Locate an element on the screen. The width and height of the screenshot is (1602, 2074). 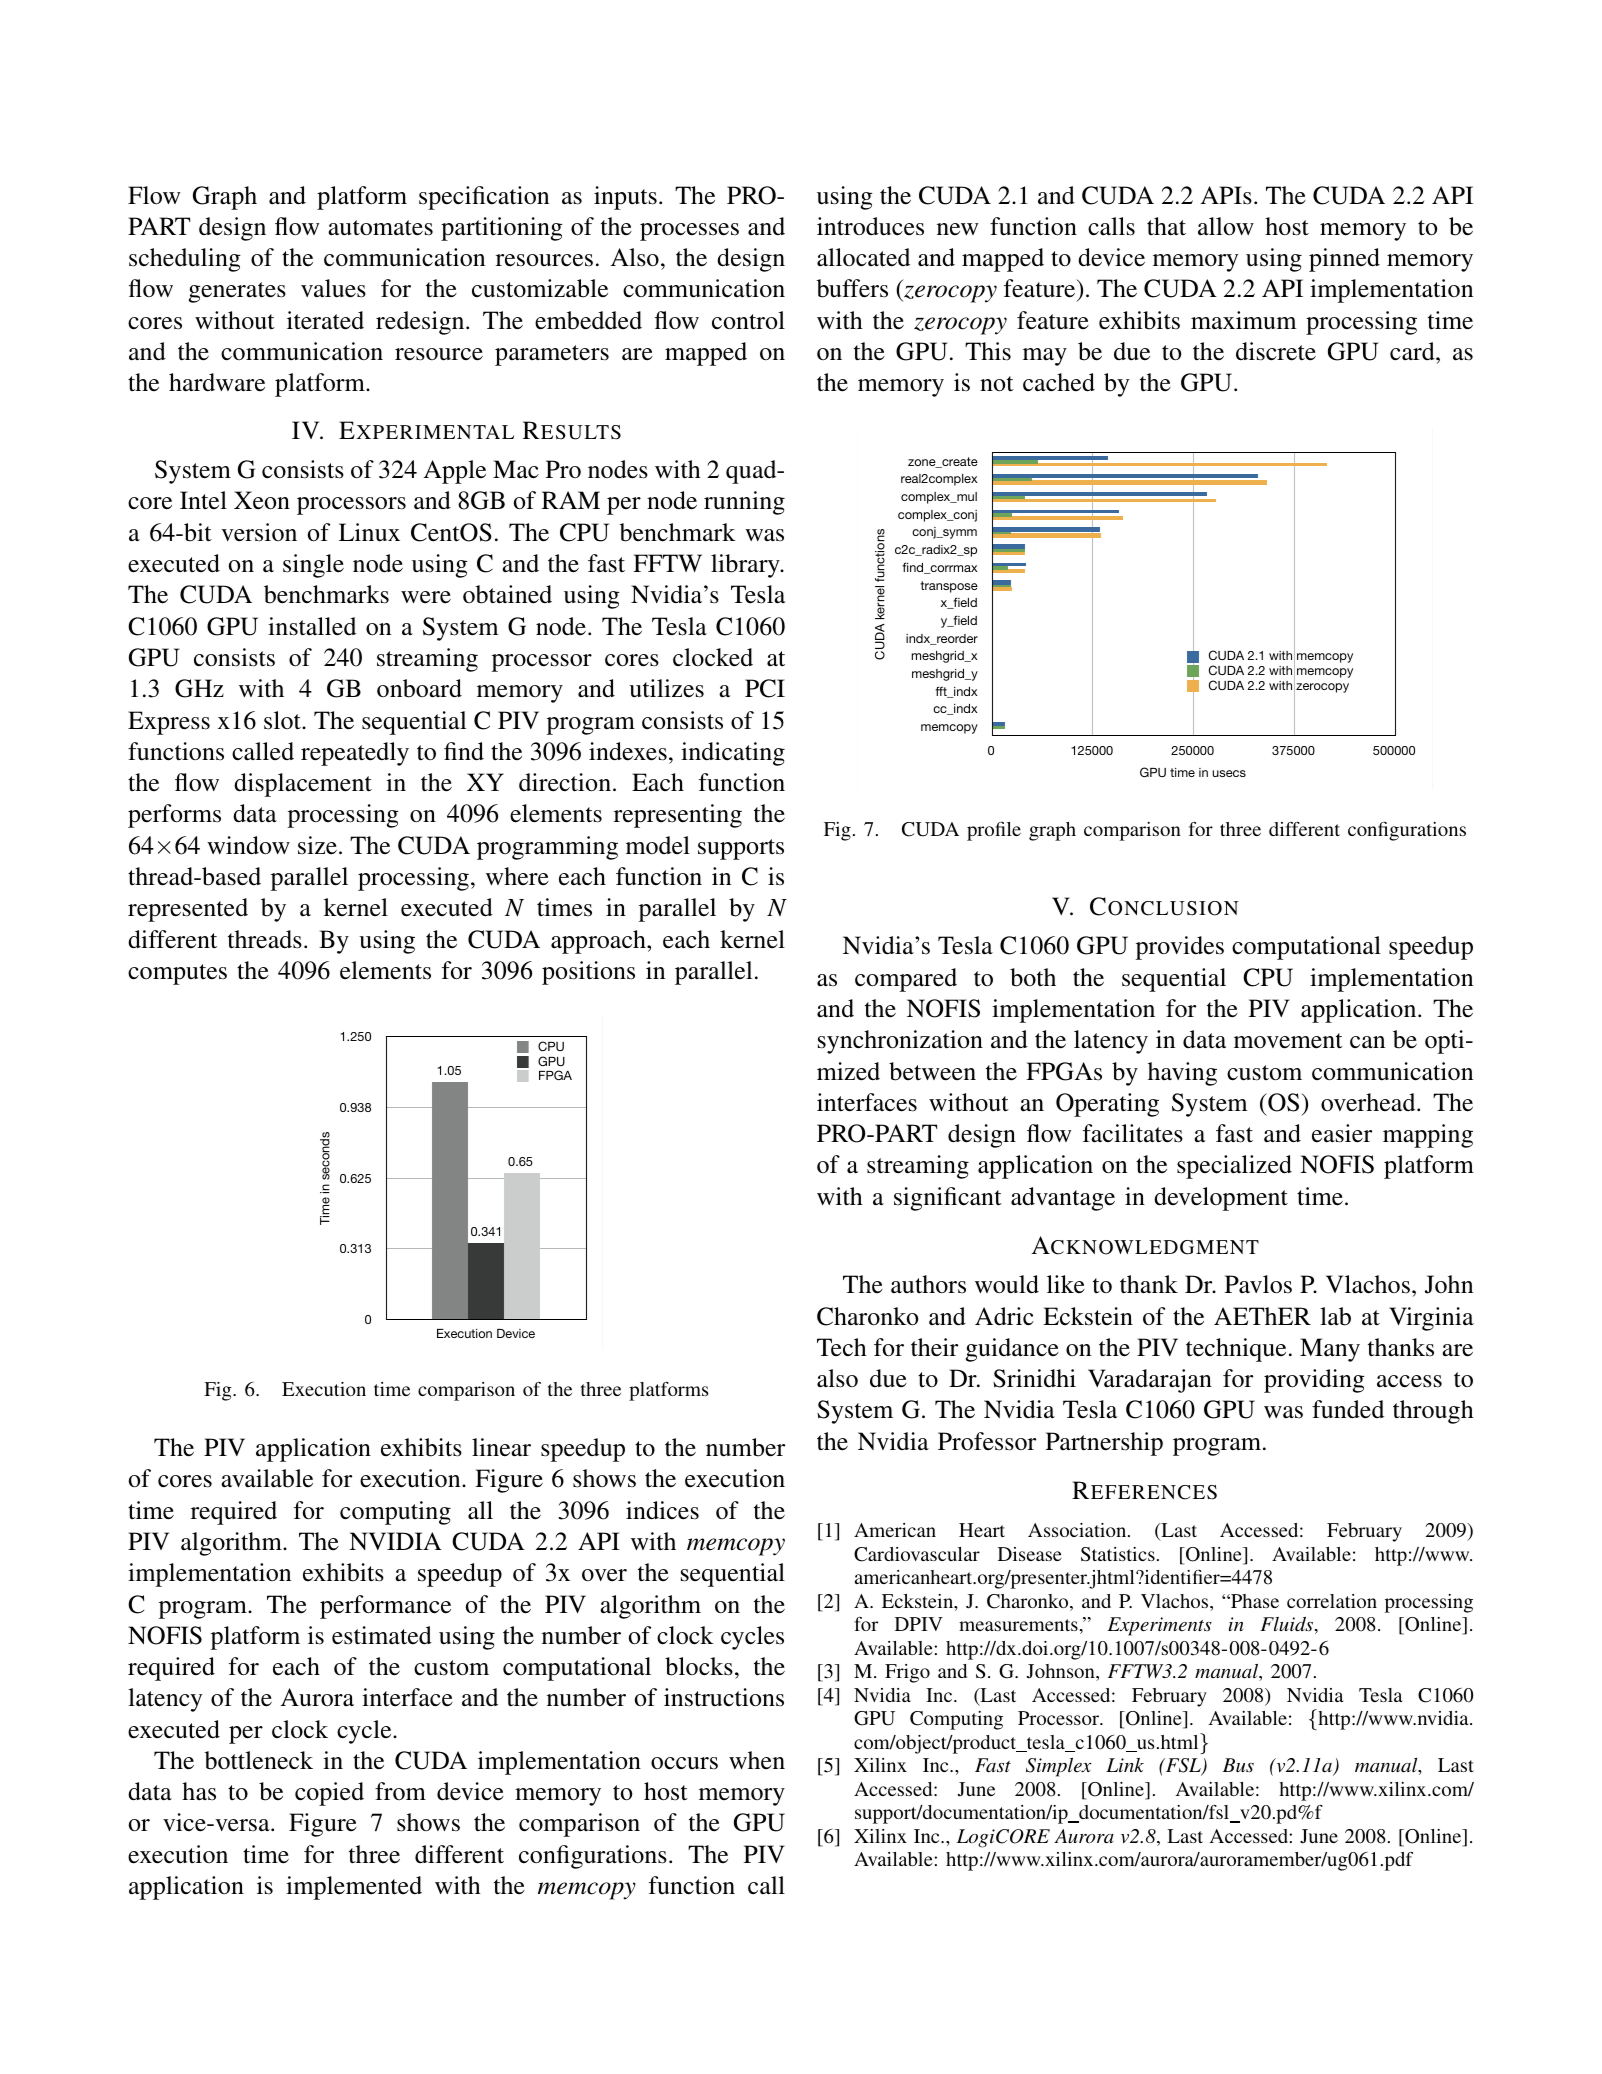
Many is located at coordinates (1330, 1350).
